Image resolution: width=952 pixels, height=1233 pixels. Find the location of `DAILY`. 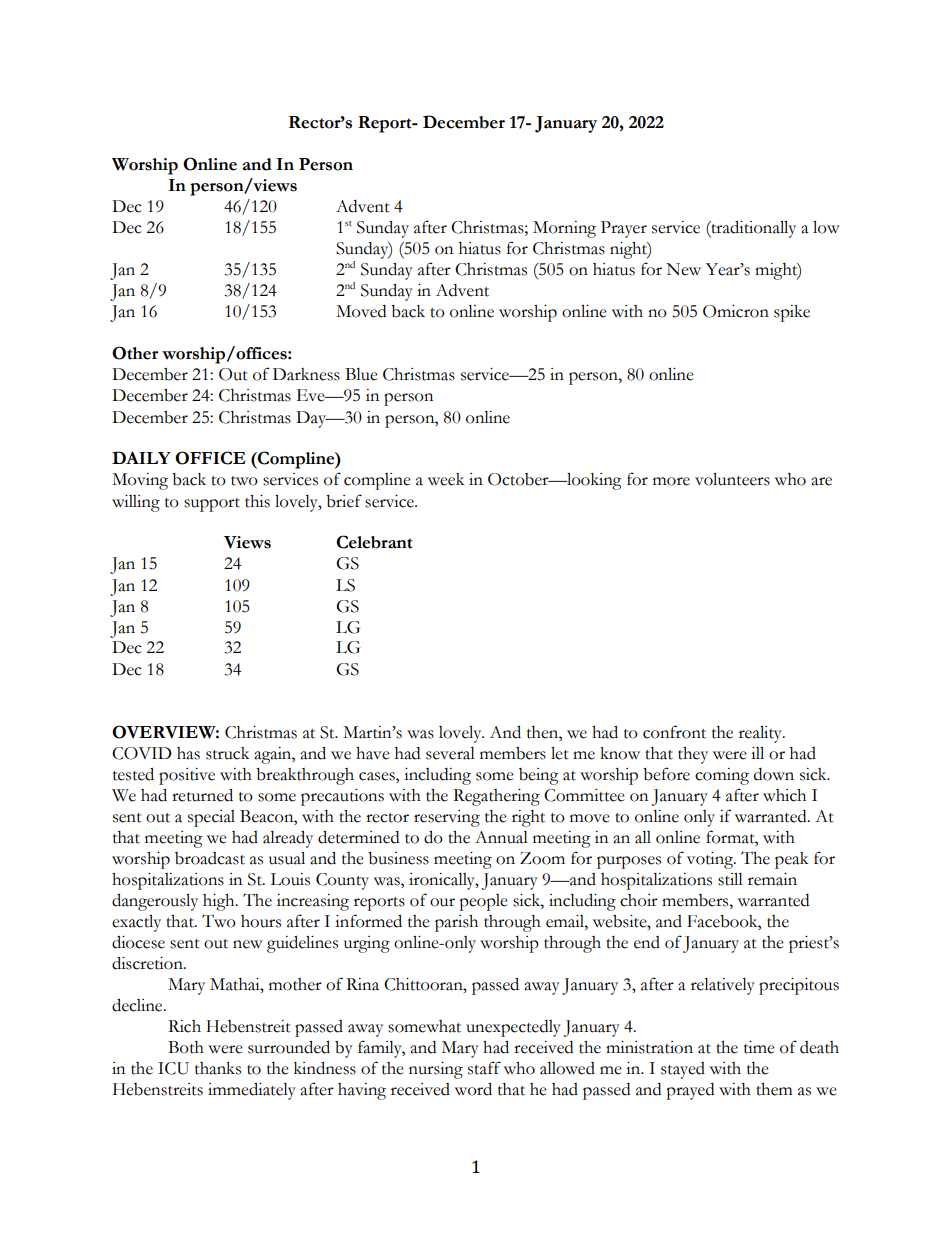

DAILY is located at coordinates (141, 457).
